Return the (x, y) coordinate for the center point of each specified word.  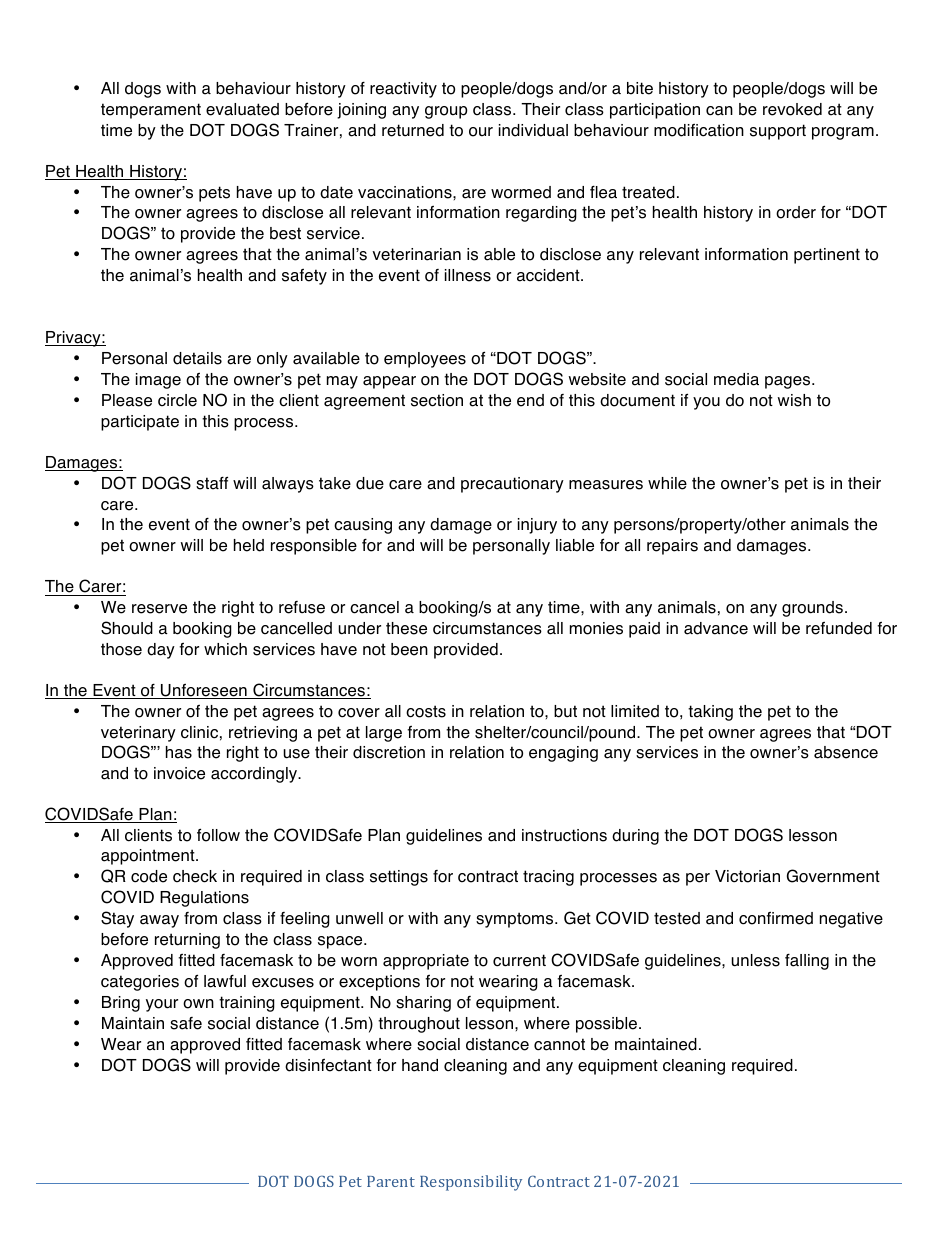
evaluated (242, 109)
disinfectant (328, 1065)
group (446, 112)
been (409, 649)
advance (716, 628)
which (225, 649)
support (778, 132)
